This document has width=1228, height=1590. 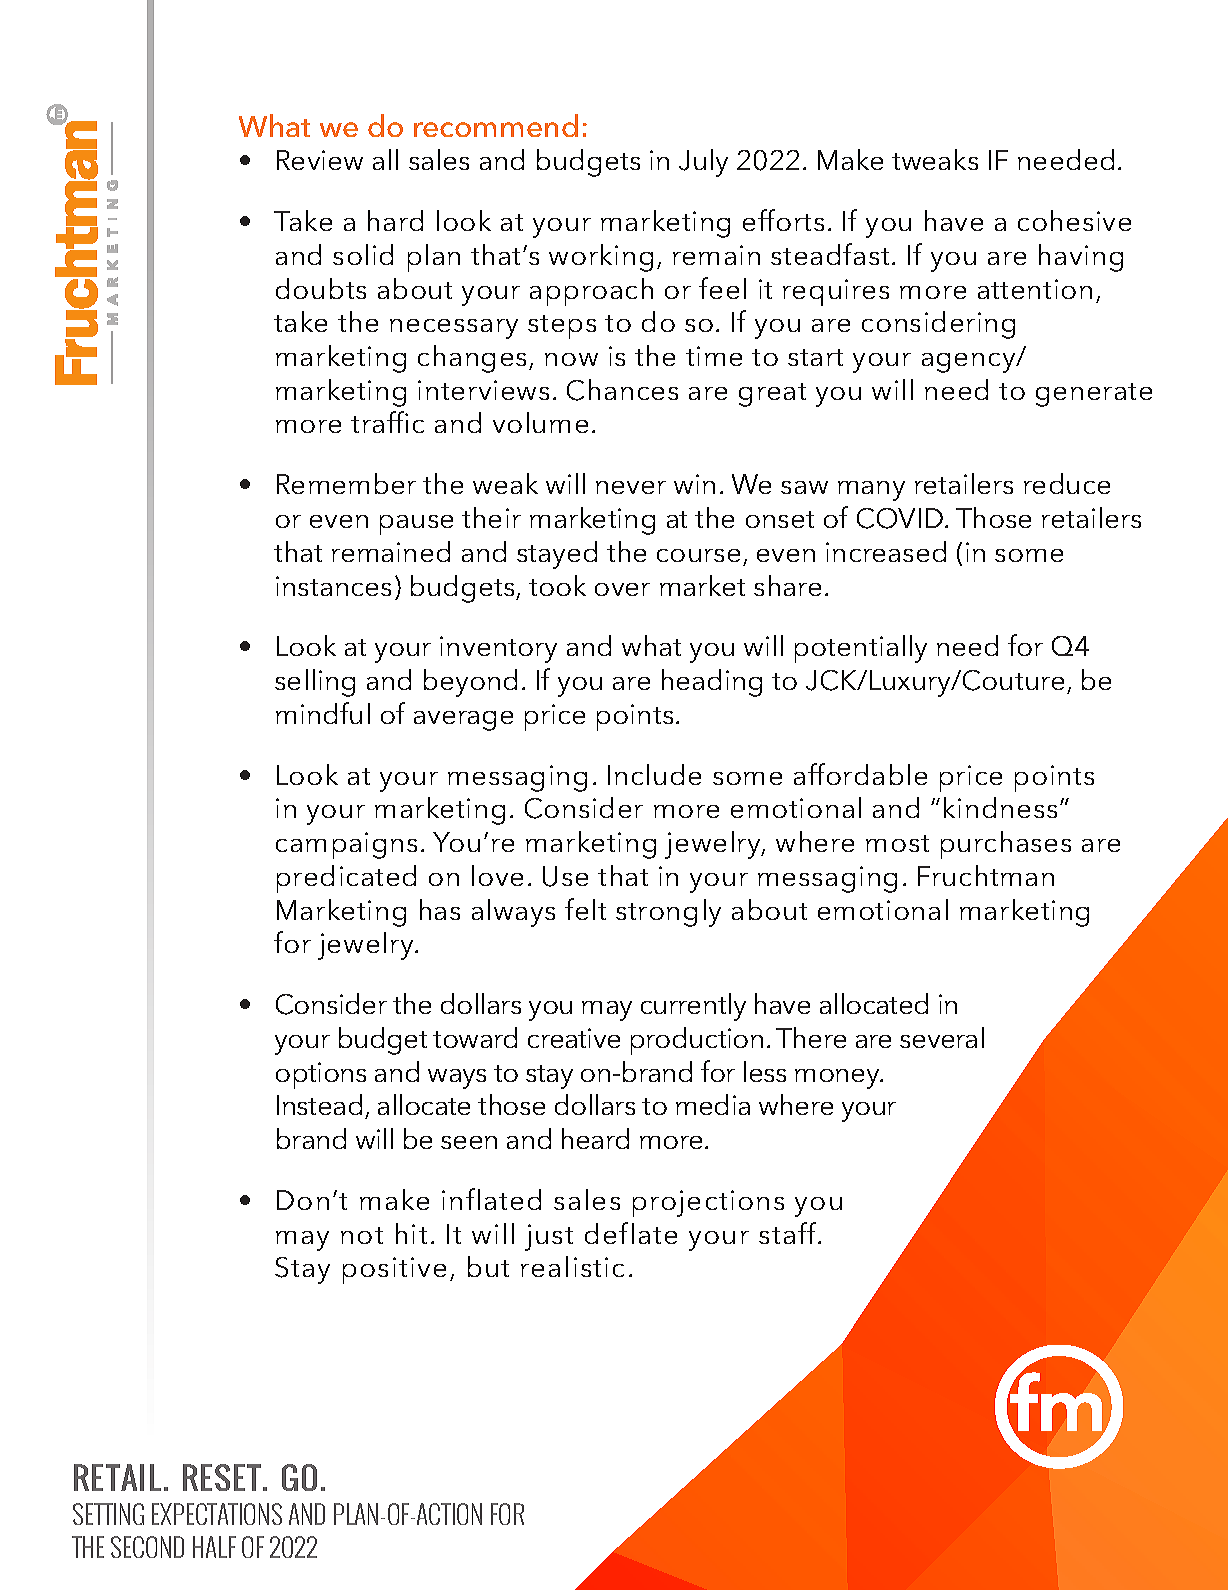 I want to click on July, so click(x=703, y=163).
